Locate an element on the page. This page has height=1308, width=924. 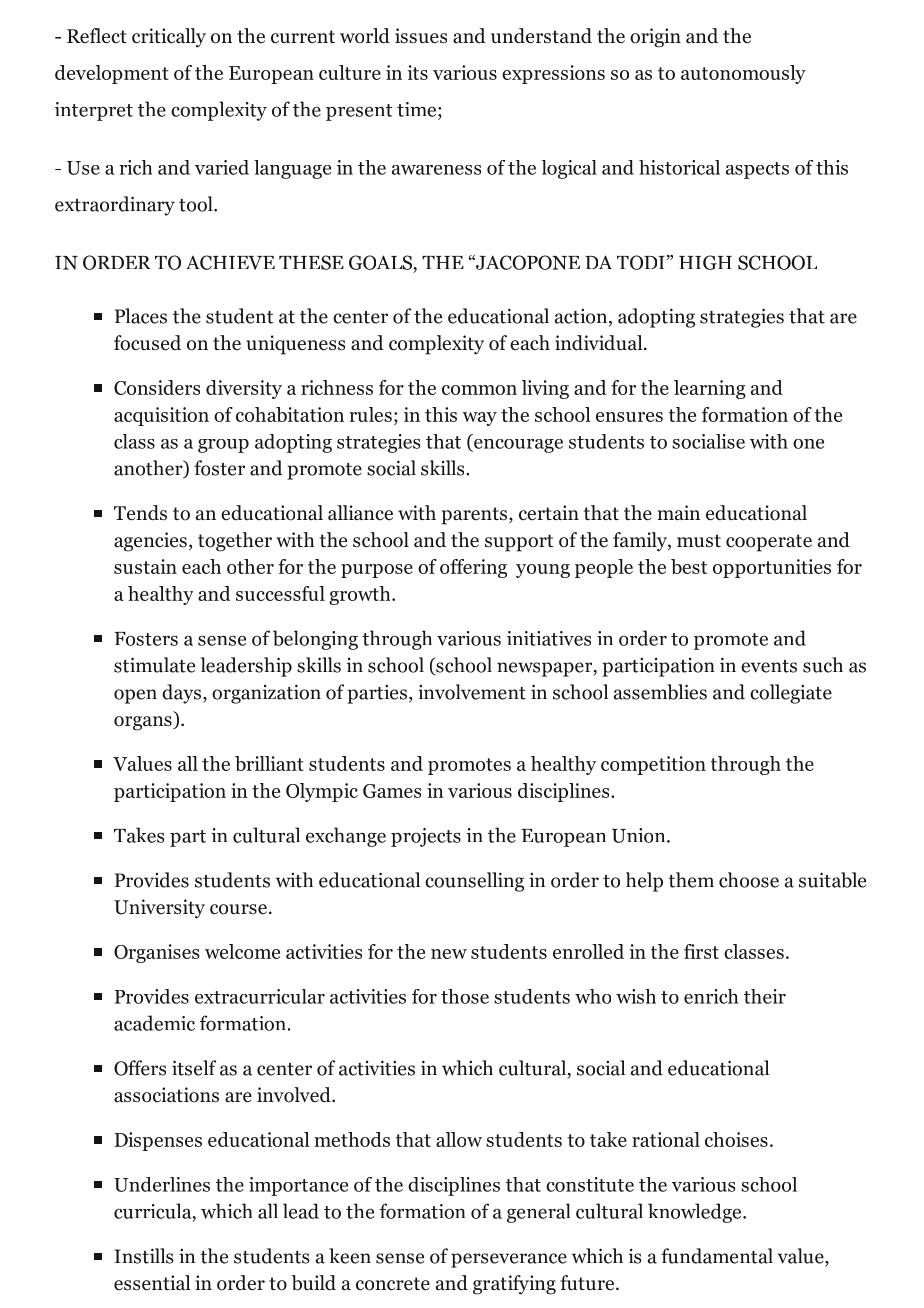
autonomously is located at coordinates (743, 74).
